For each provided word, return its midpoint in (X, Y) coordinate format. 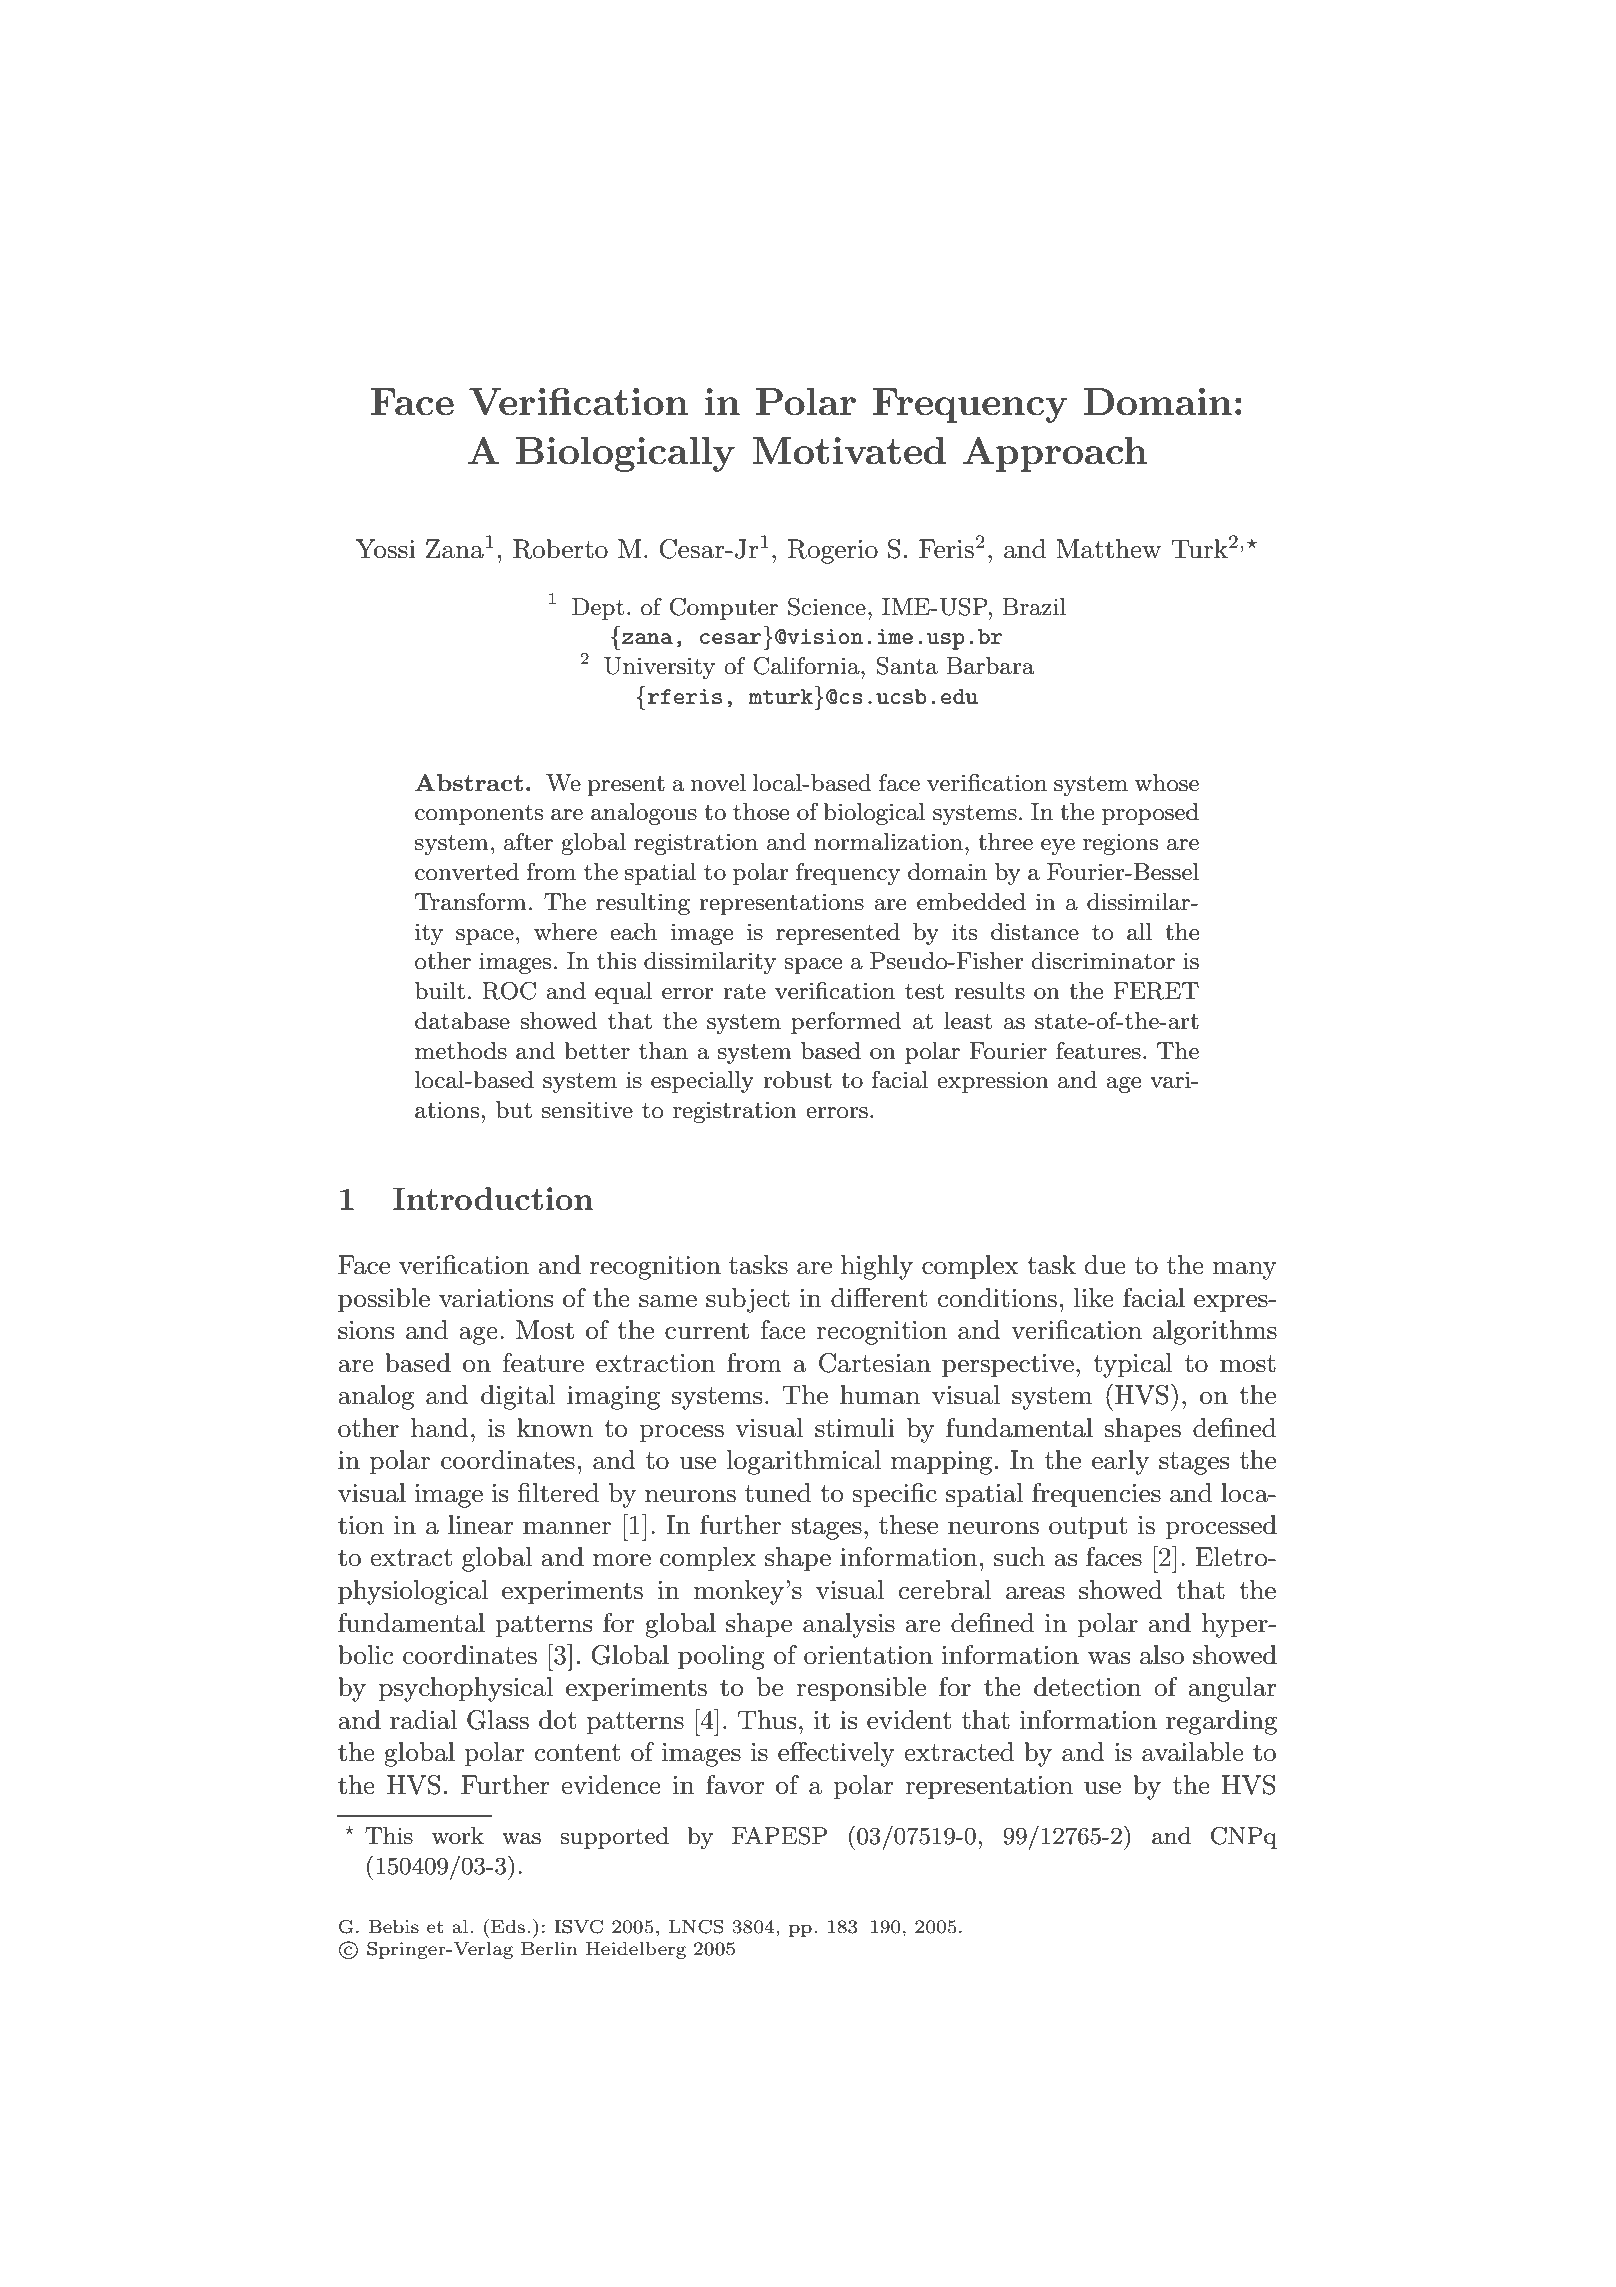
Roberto (560, 549)
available (1193, 1752)
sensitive (587, 1110)
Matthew (1108, 549)
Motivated (849, 451)
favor (735, 1785)
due (1105, 1265)
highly (877, 1267)
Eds (508, 1926)
